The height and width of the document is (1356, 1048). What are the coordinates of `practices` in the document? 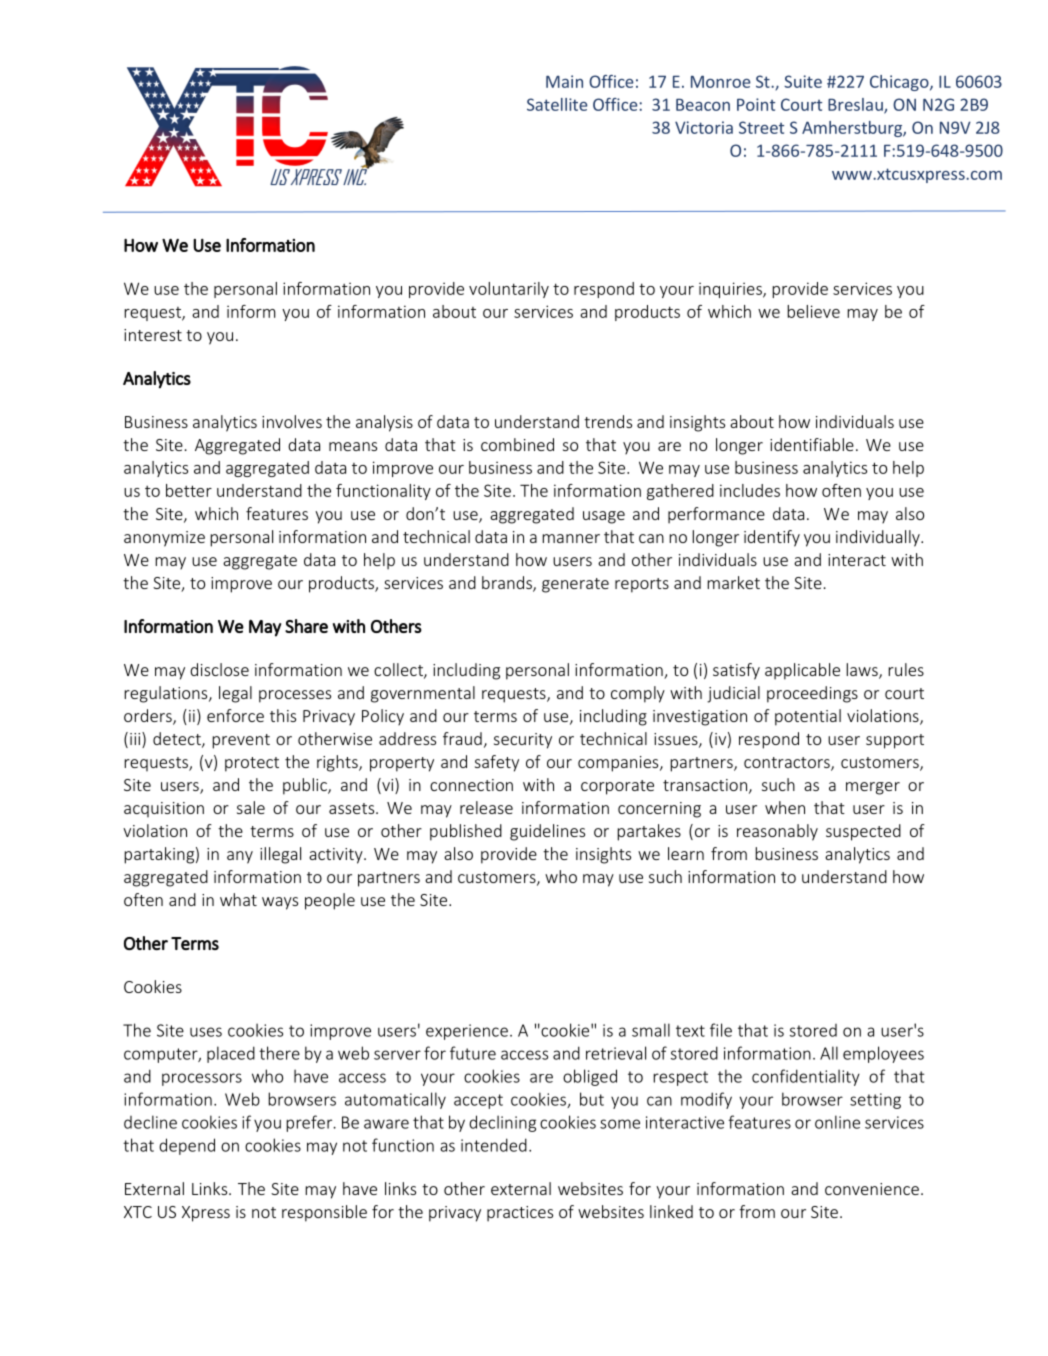 It's located at (520, 1214).
